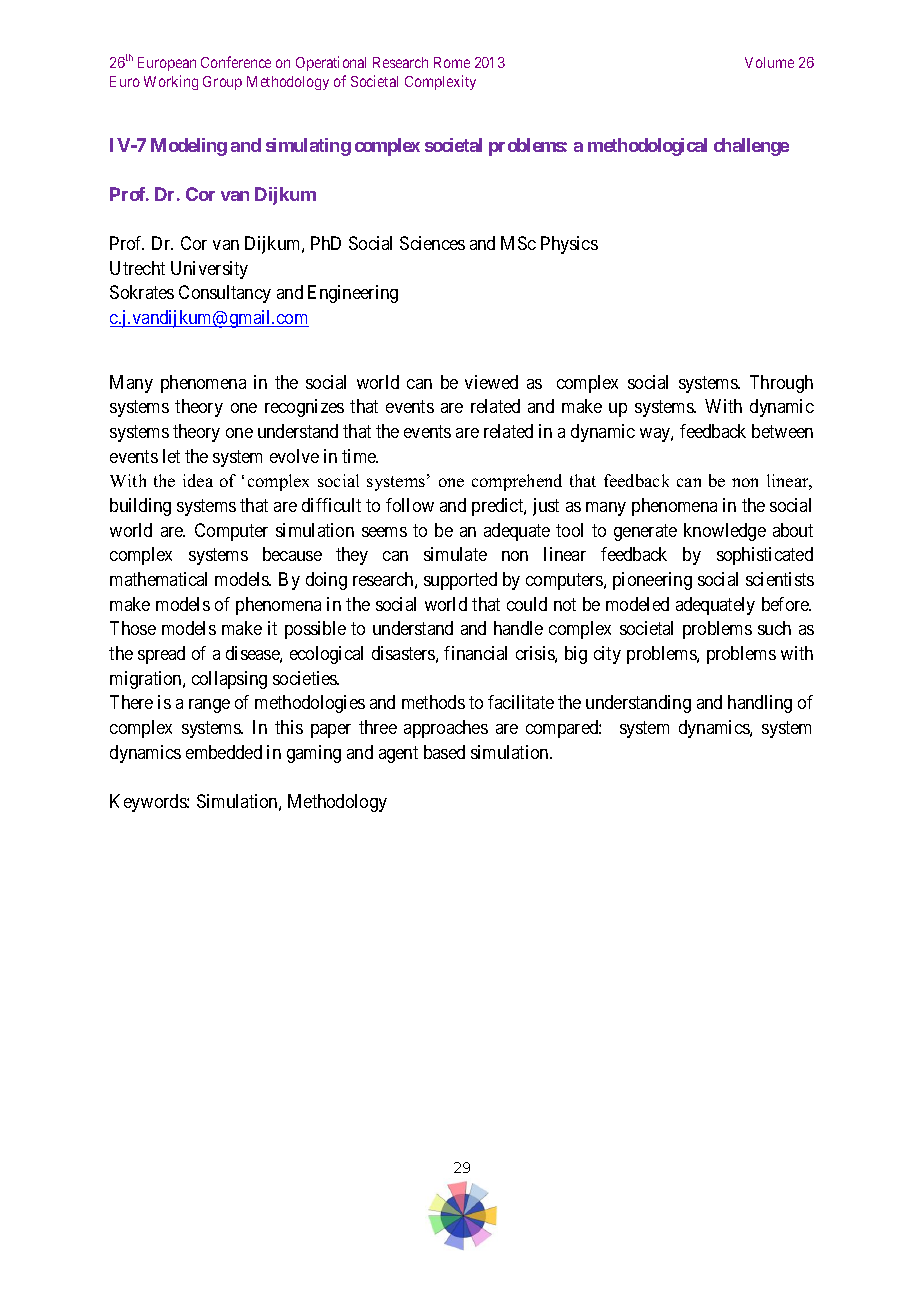  I want to click on based, so click(444, 752).
